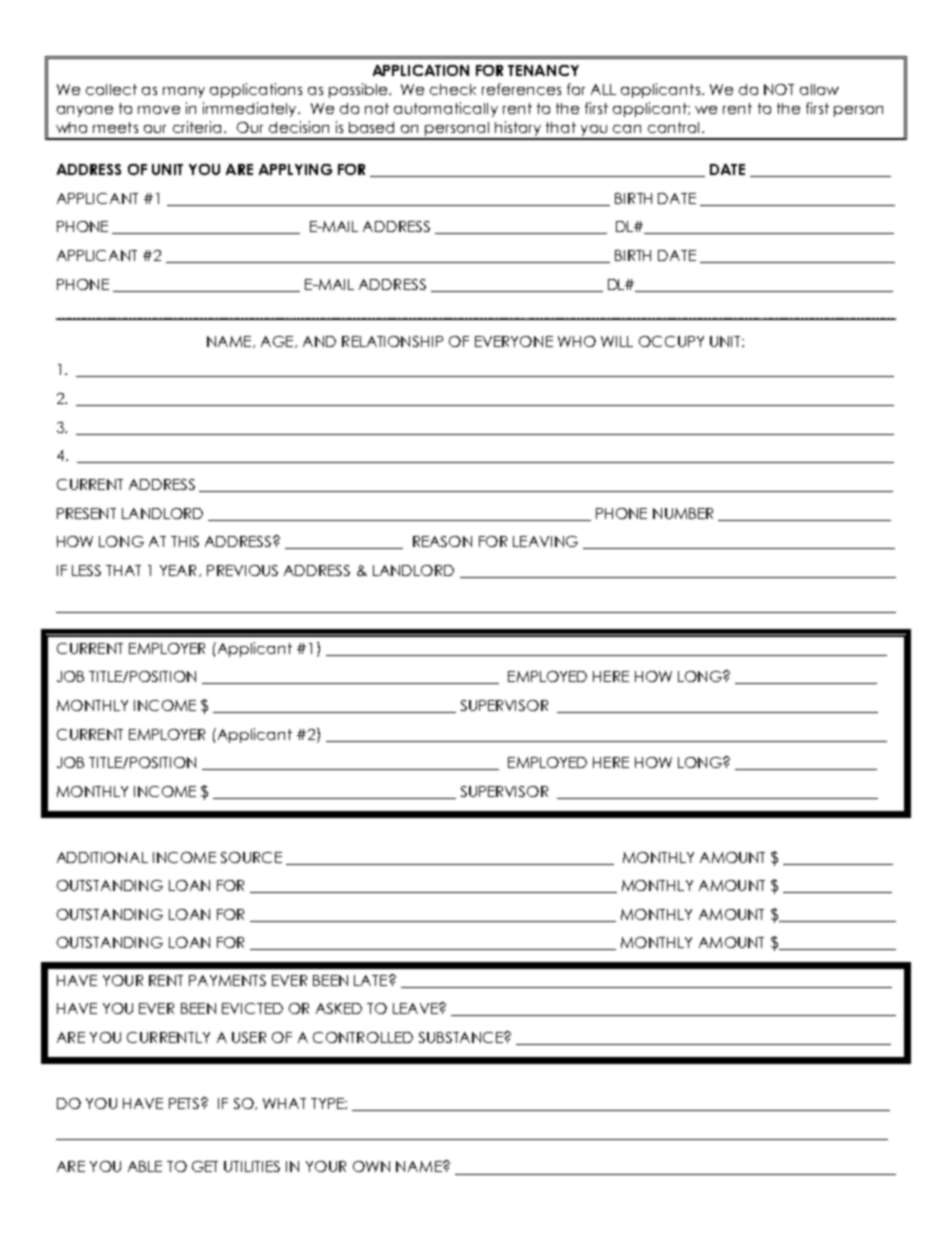  What do you see at coordinates (251, 857) in the screenshot?
I see `SOURCE` at bounding box center [251, 857].
